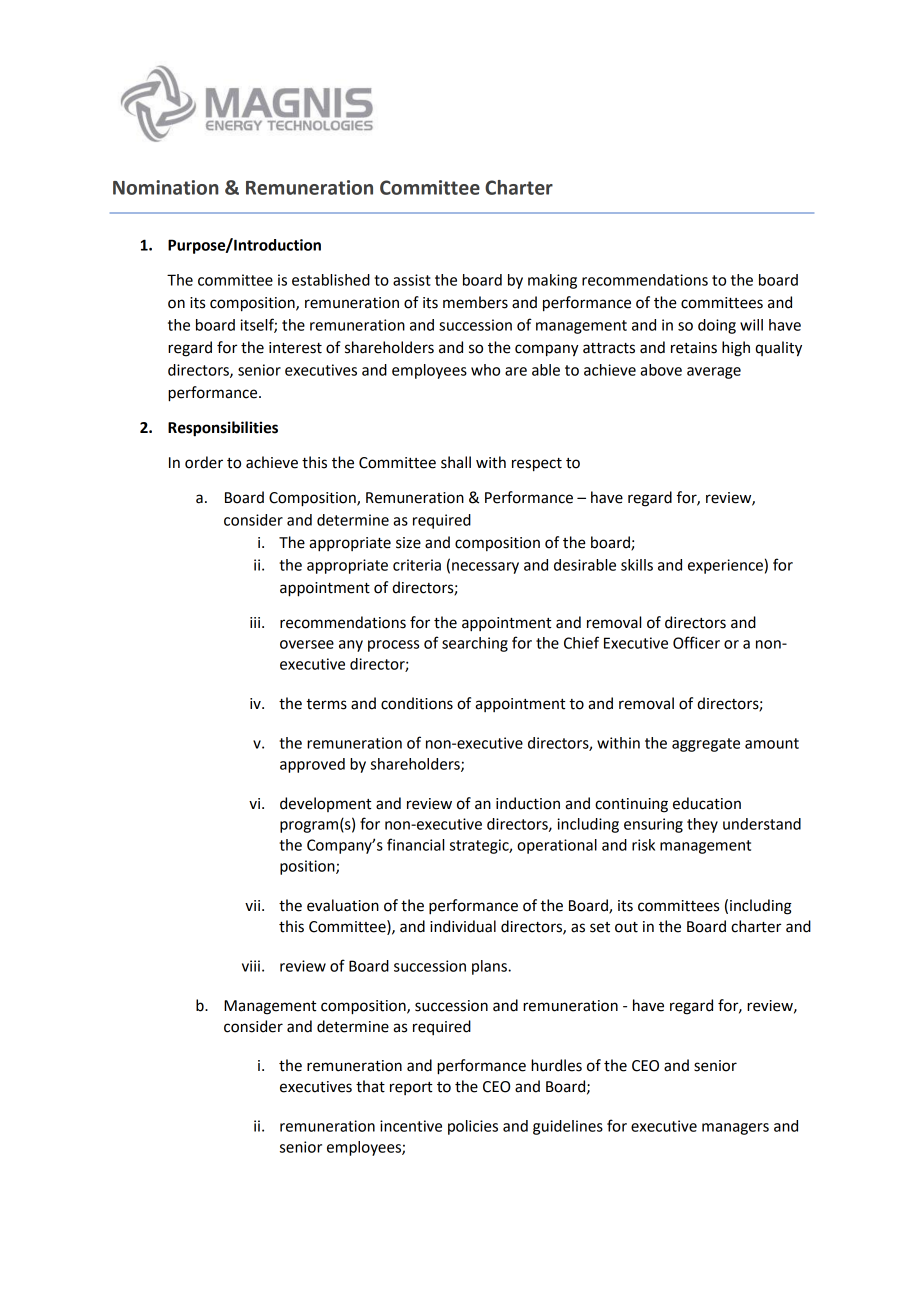 Image resolution: width=924 pixels, height=1308 pixels. I want to click on doing, so click(717, 326).
